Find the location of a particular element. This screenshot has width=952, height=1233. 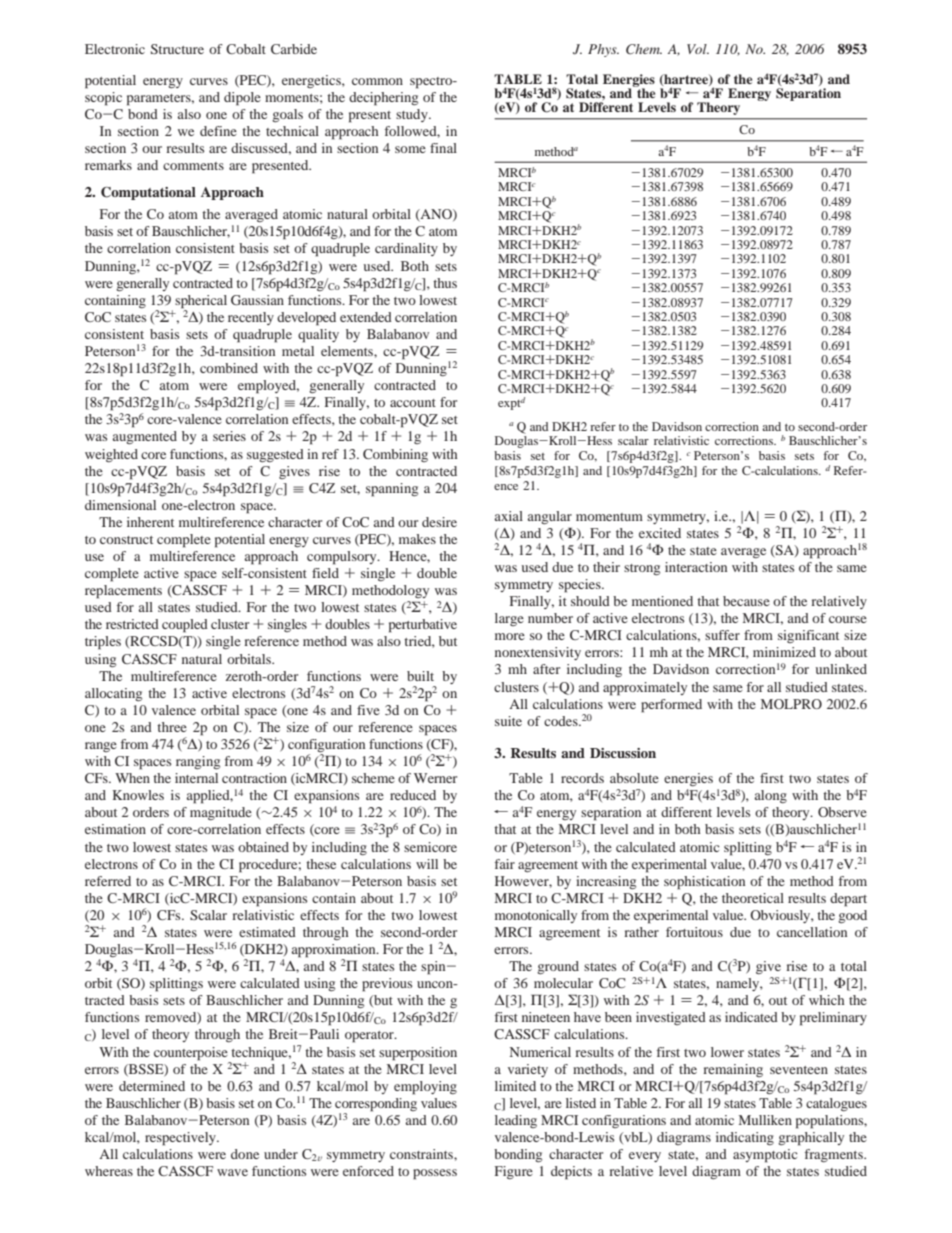

large is located at coordinates (509, 619).
